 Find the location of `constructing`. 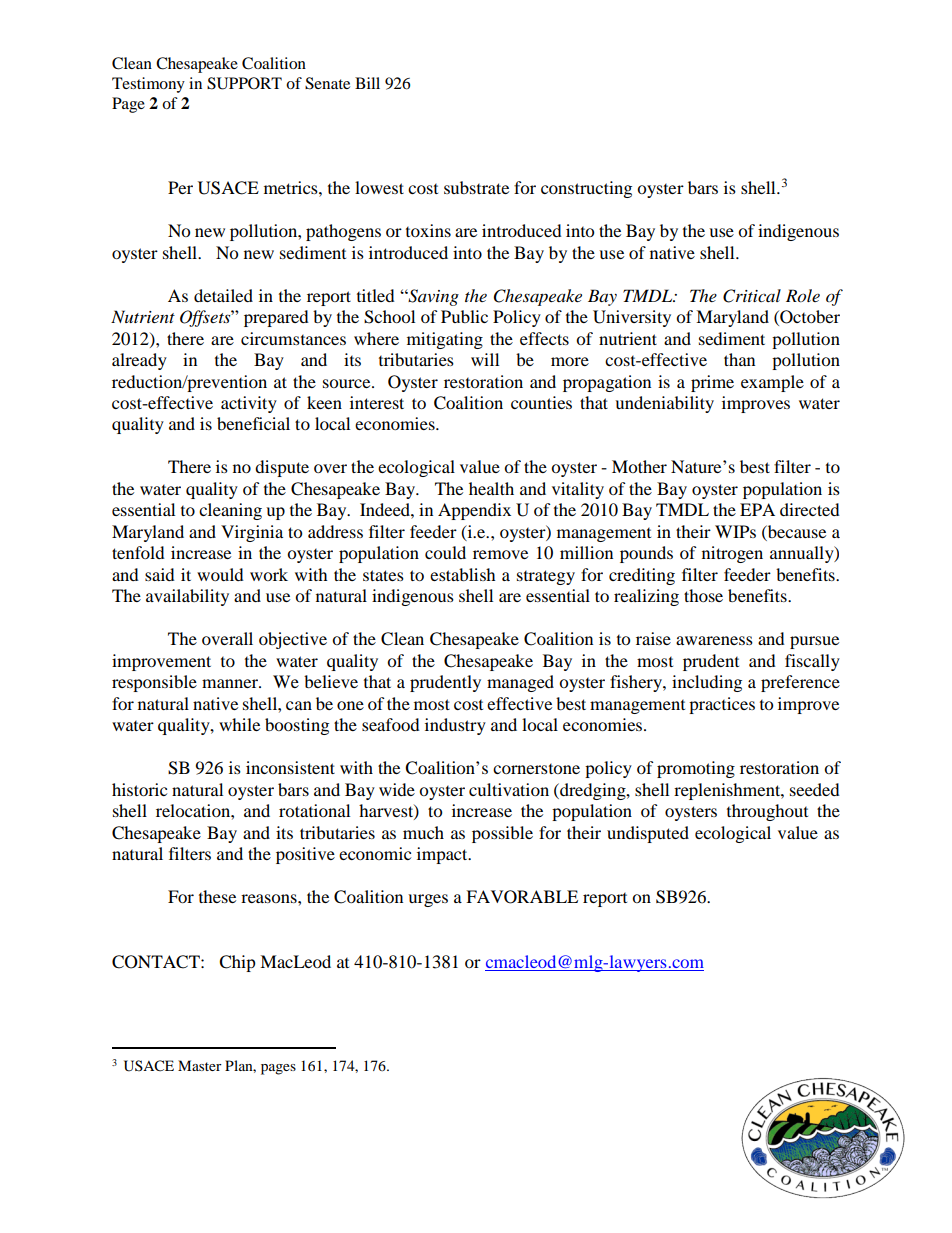

constructing is located at coordinates (586, 189).
